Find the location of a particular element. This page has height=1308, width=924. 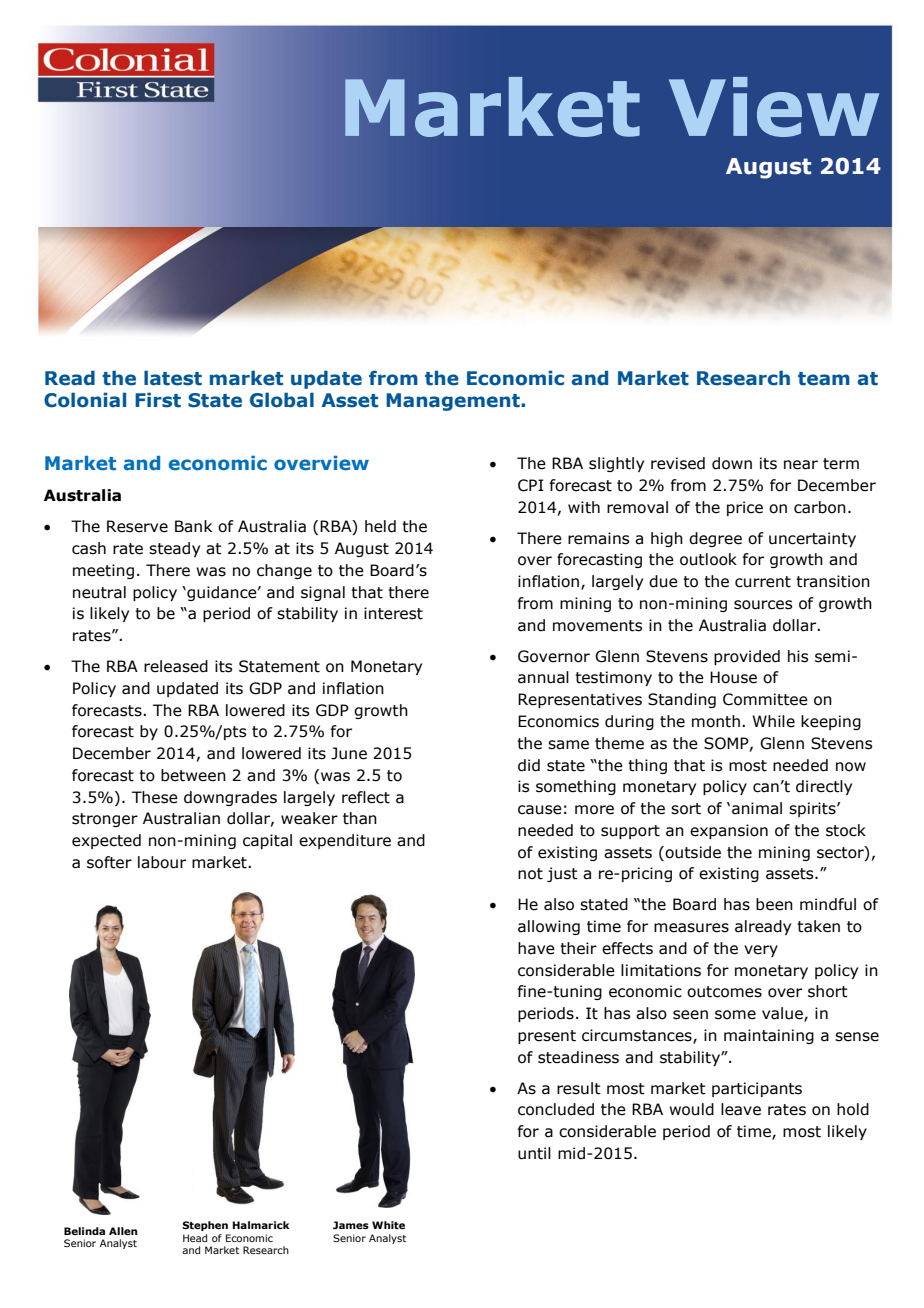

team is located at coordinates (824, 379).
